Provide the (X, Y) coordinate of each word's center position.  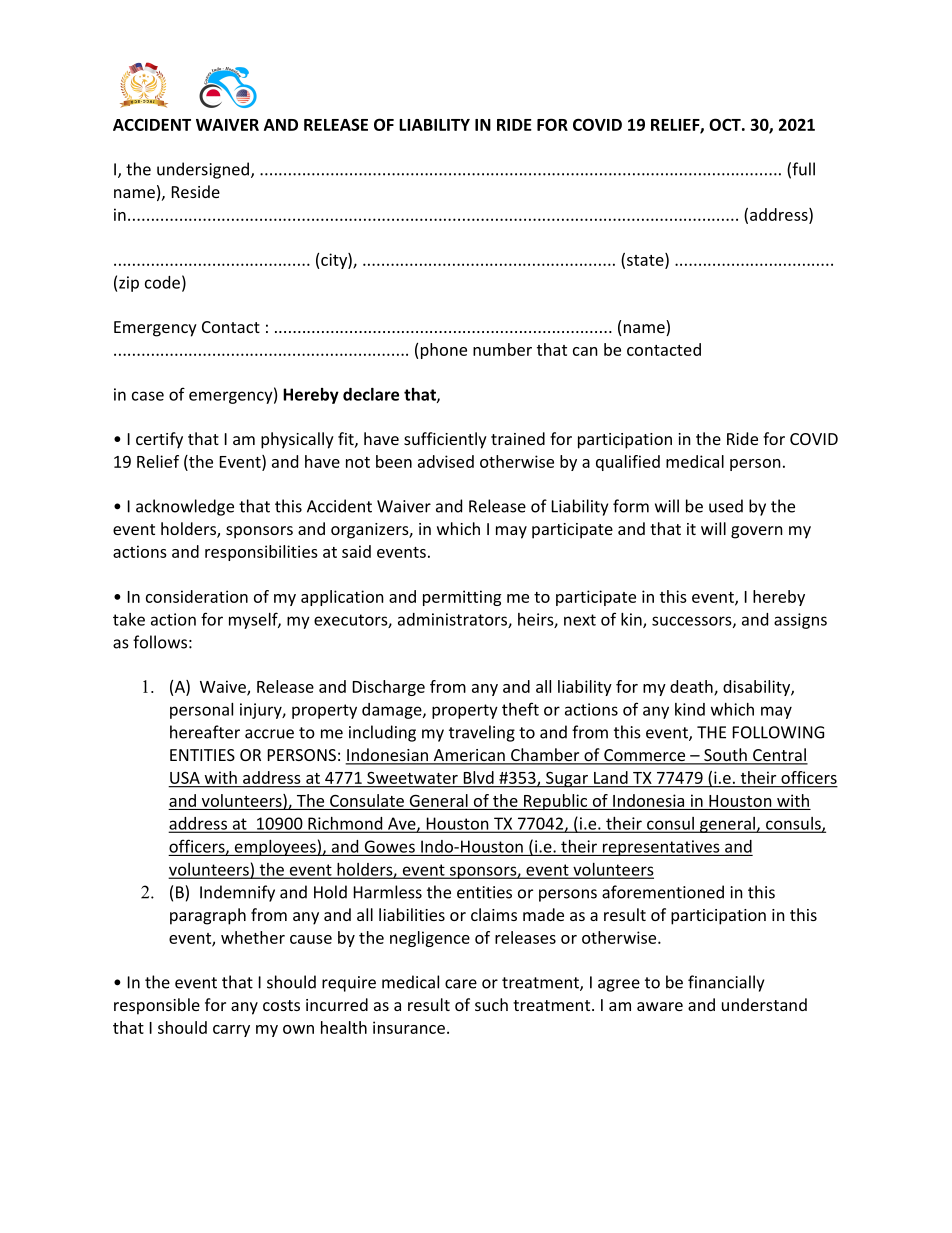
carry (231, 1031)
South (725, 756)
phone (444, 351)
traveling (482, 733)
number (502, 349)
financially (726, 983)
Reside (196, 191)
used (726, 506)
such (491, 1004)
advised (446, 461)
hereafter (205, 732)
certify (159, 440)
